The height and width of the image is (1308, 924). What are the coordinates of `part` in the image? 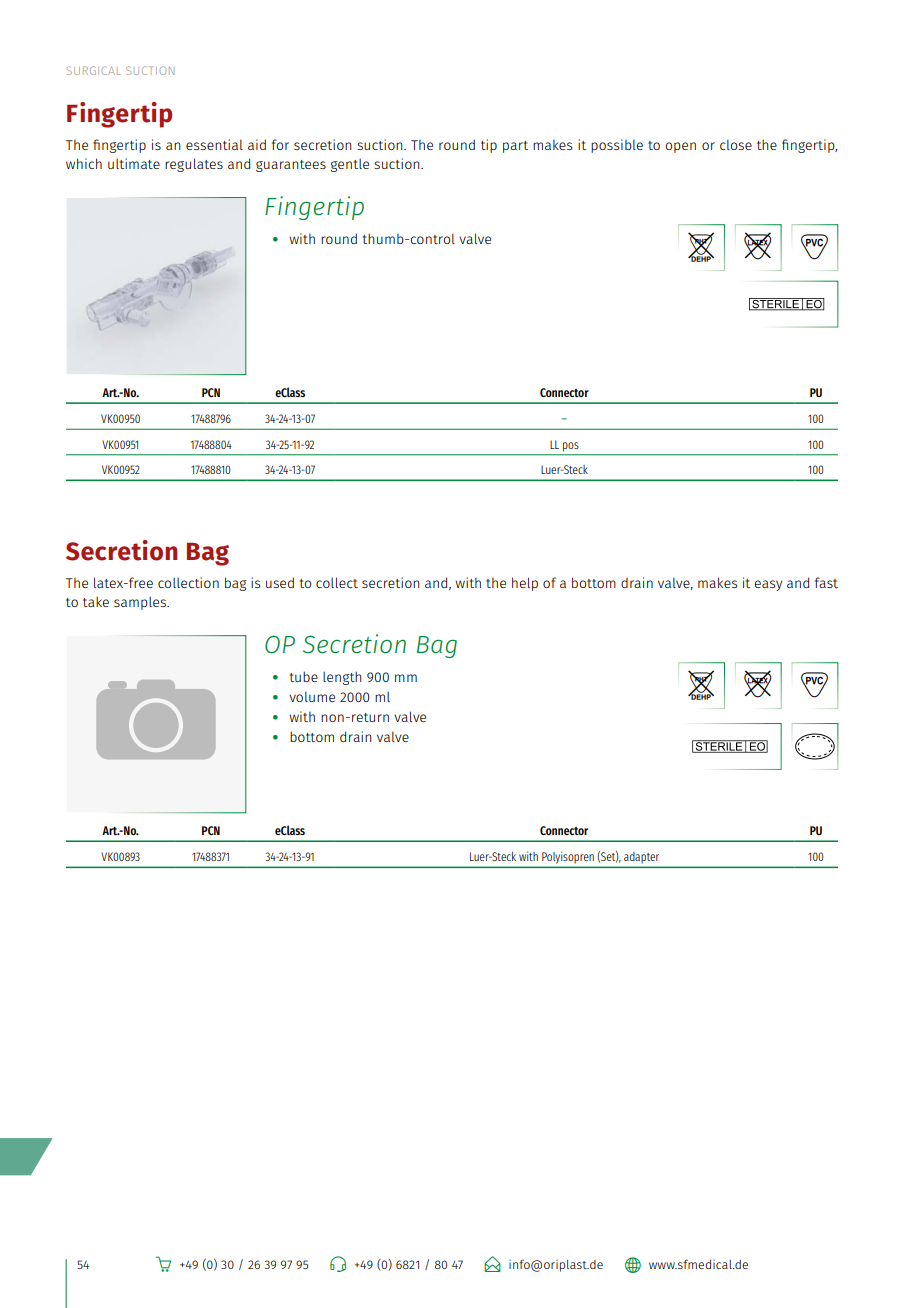 It's located at (515, 147).
